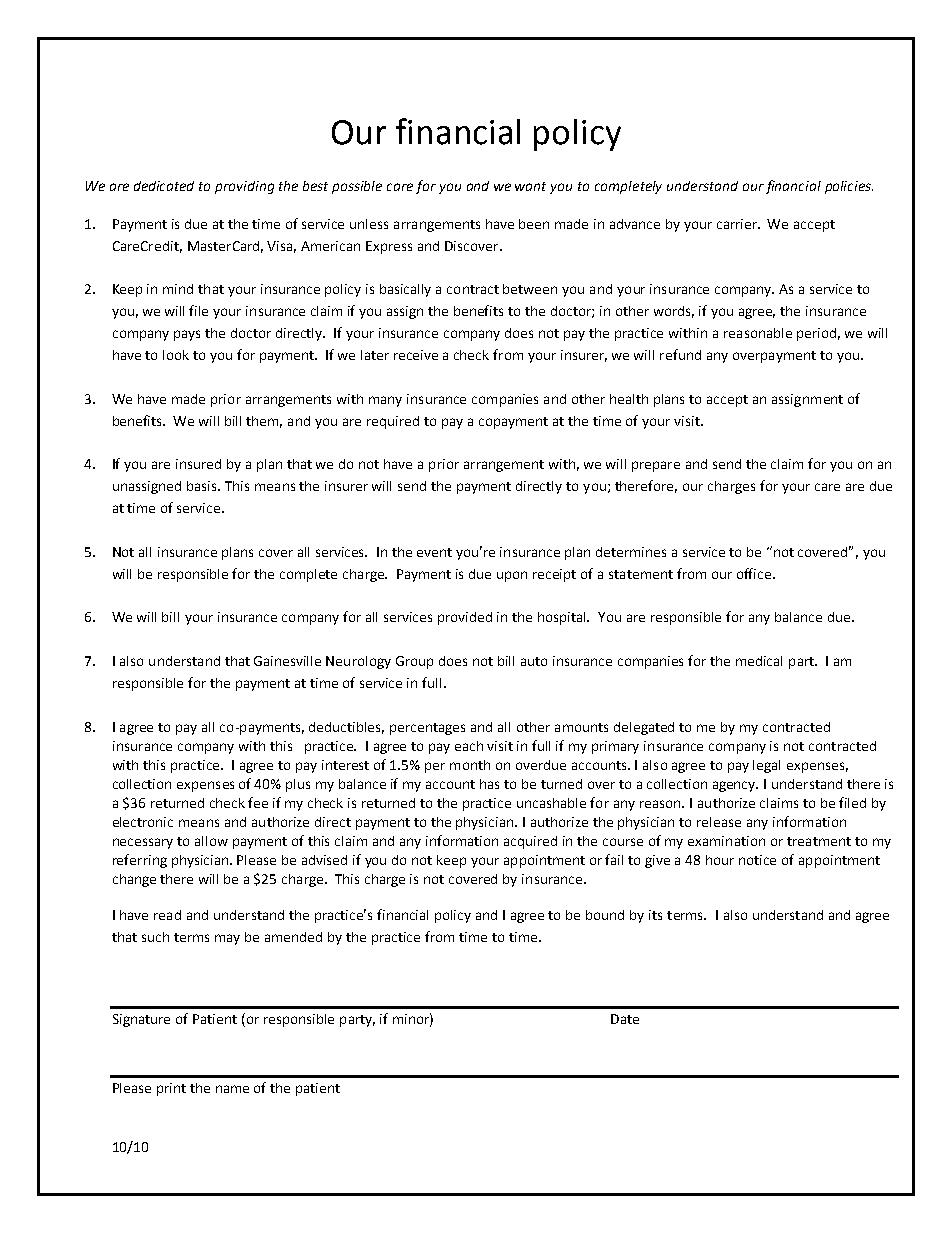 This image has width=952, height=1233. What do you see at coordinates (738, 224) in the image?
I see `carrier` at bounding box center [738, 224].
